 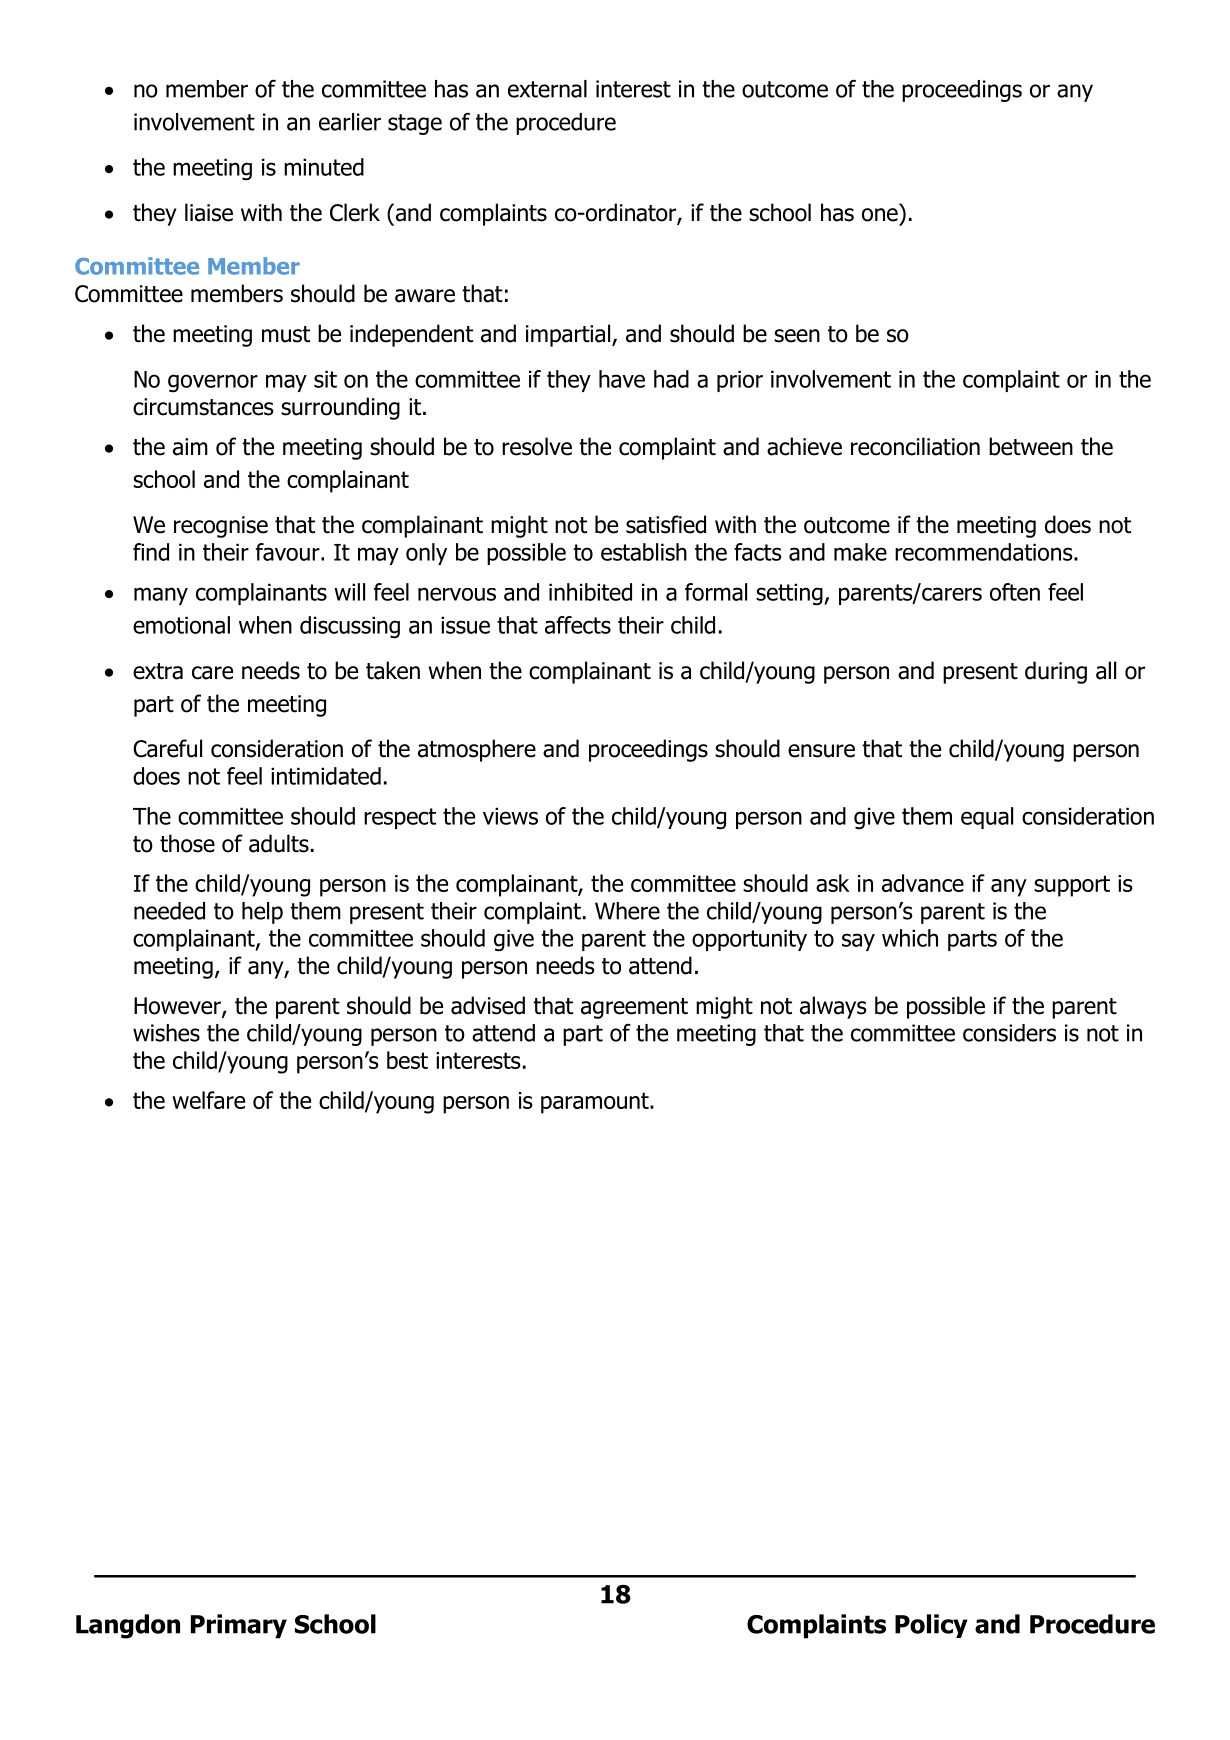 I want to click on paramount, so click(x=596, y=1103).
